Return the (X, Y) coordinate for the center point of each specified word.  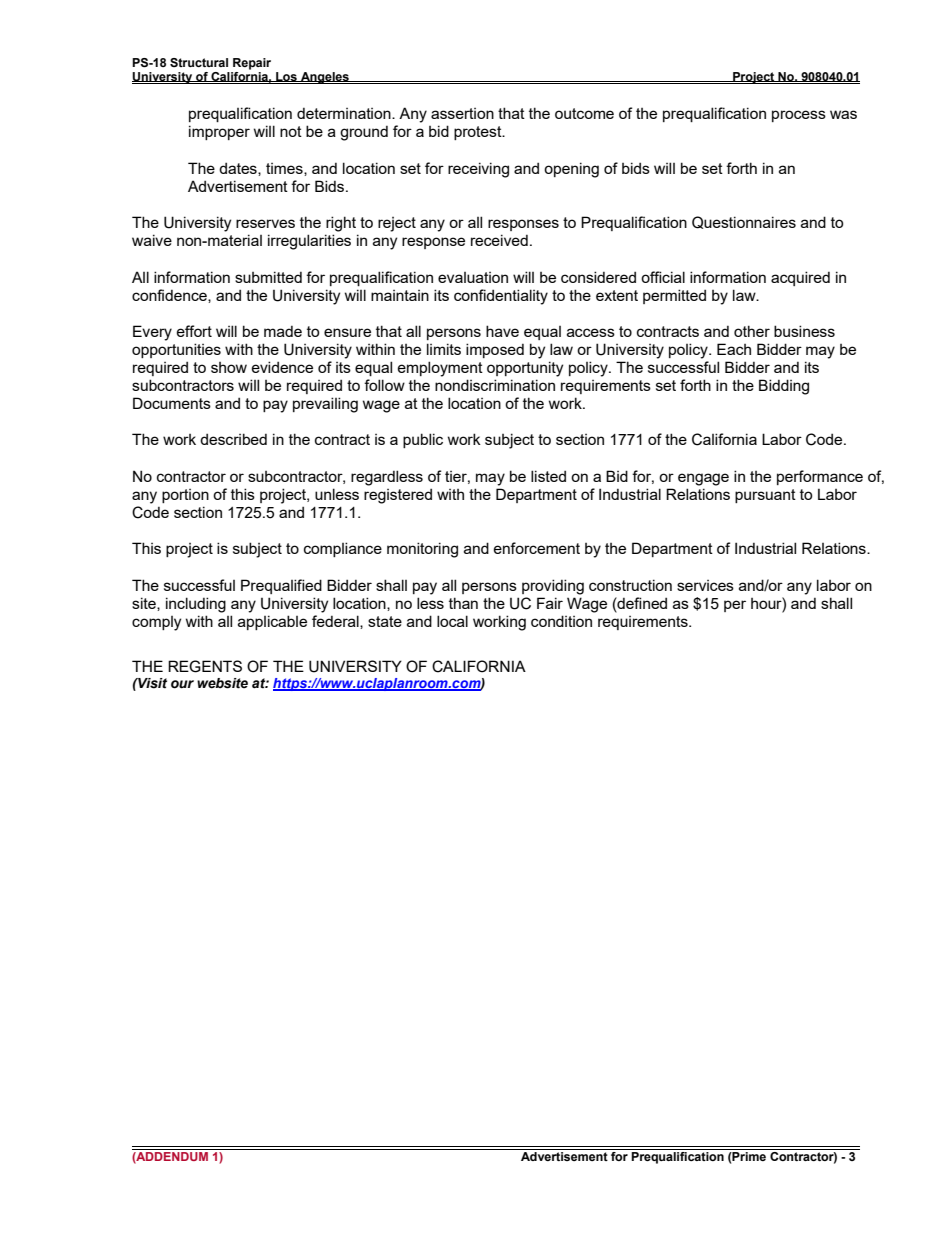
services (705, 585)
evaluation (473, 277)
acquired (800, 278)
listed (548, 476)
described (233, 439)
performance (820, 477)
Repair (252, 64)
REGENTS (205, 666)
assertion (462, 113)
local (452, 621)
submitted (268, 277)
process (799, 116)
